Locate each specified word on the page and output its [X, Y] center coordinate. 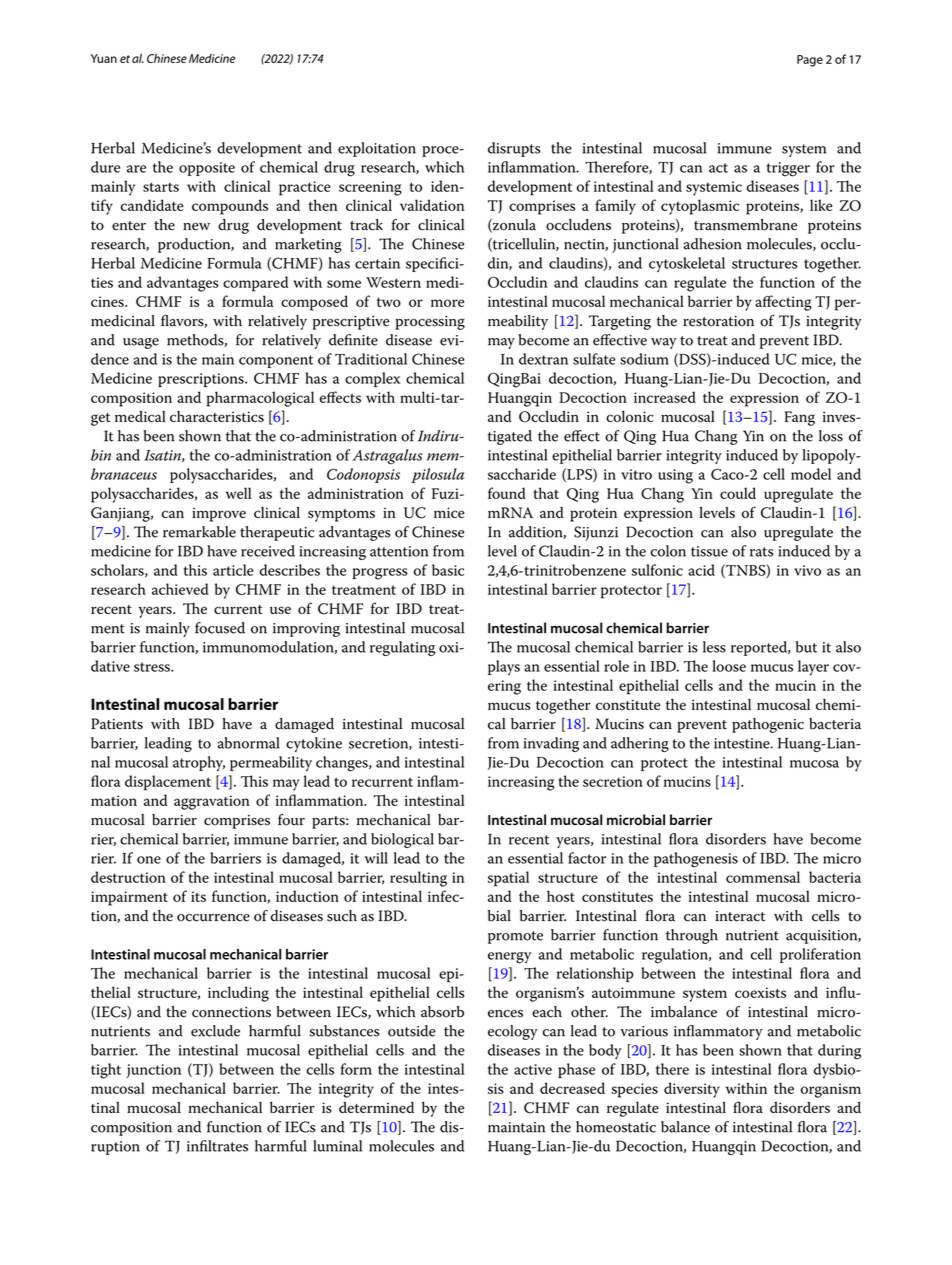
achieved [180, 589]
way [664, 343]
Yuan [104, 58]
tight [106, 1071]
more [447, 303]
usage [141, 343]
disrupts [514, 149]
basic [448, 570]
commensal [763, 877]
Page [810, 61]
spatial [508, 879]
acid [701, 570]
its [198, 896]
